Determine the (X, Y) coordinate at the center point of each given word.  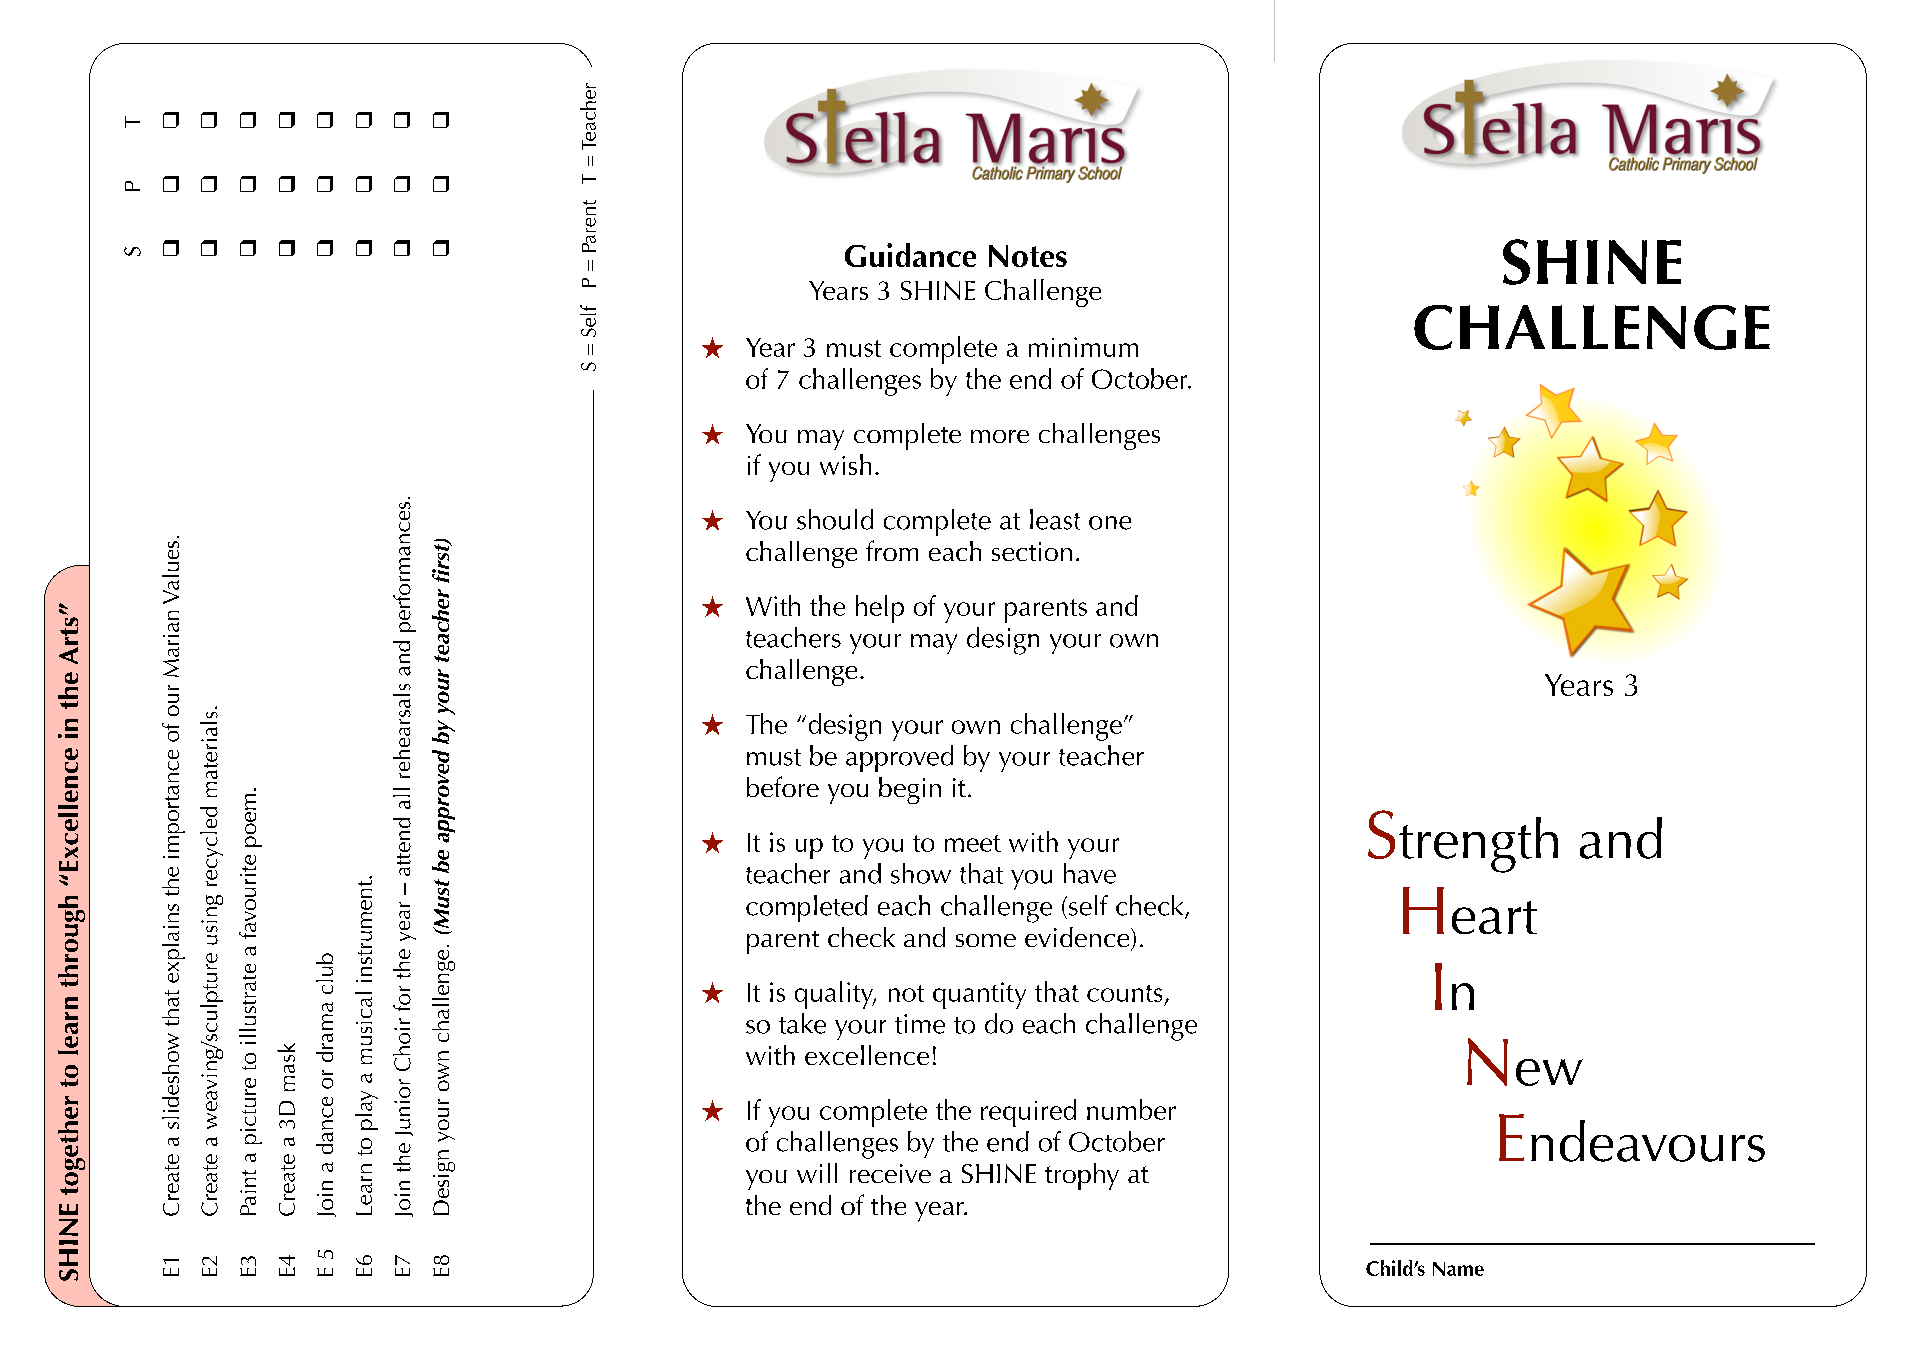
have (1090, 873)
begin (910, 790)
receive (890, 1173)
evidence (1078, 938)
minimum (1083, 347)
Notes (1028, 256)
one (1110, 523)
